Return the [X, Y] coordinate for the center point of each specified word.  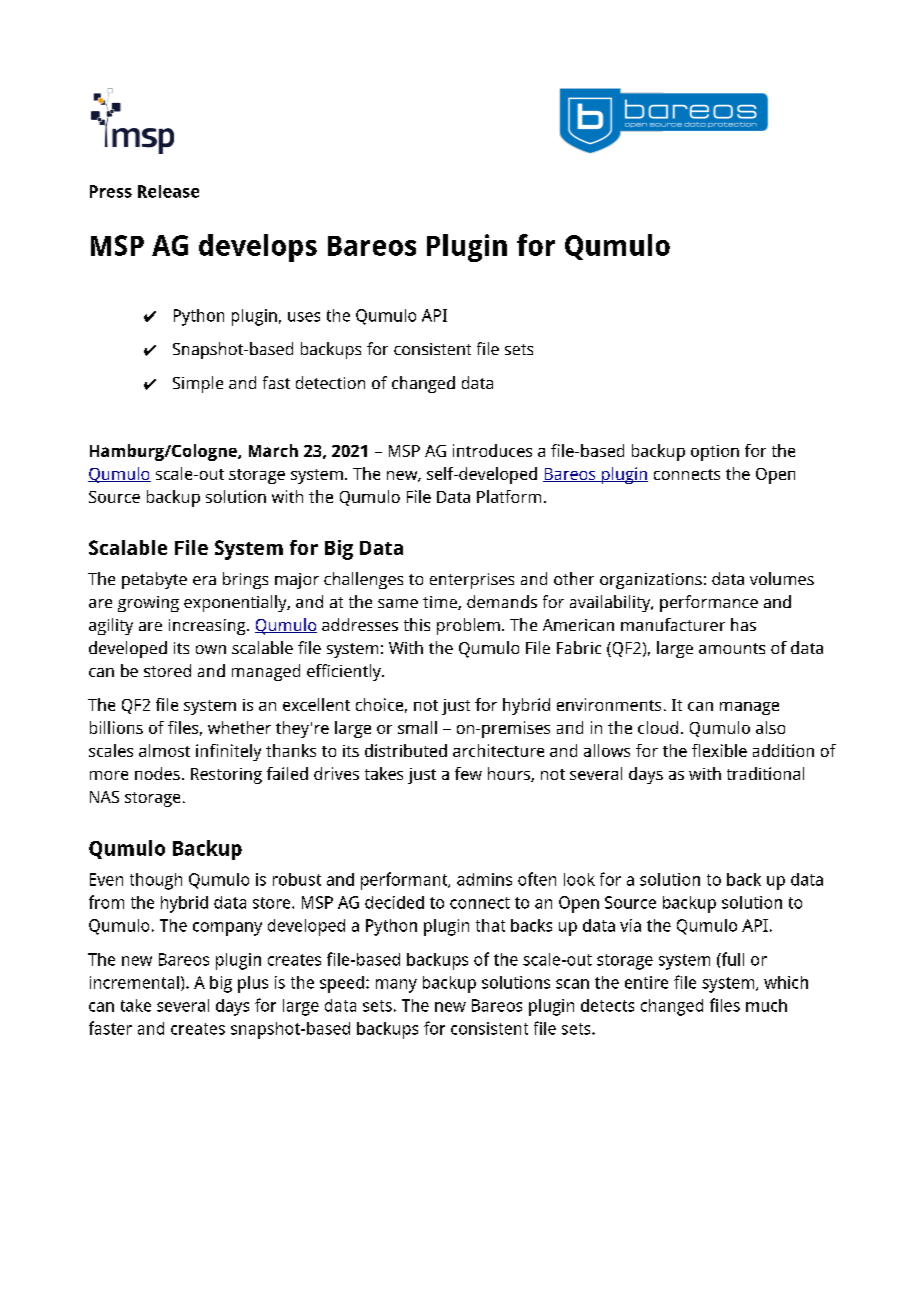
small [417, 727]
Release [168, 191]
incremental [134, 982]
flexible [719, 750]
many [396, 986]
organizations [651, 581]
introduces [492, 450]
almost [164, 750]
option [715, 453]
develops [258, 248]
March [273, 450]
